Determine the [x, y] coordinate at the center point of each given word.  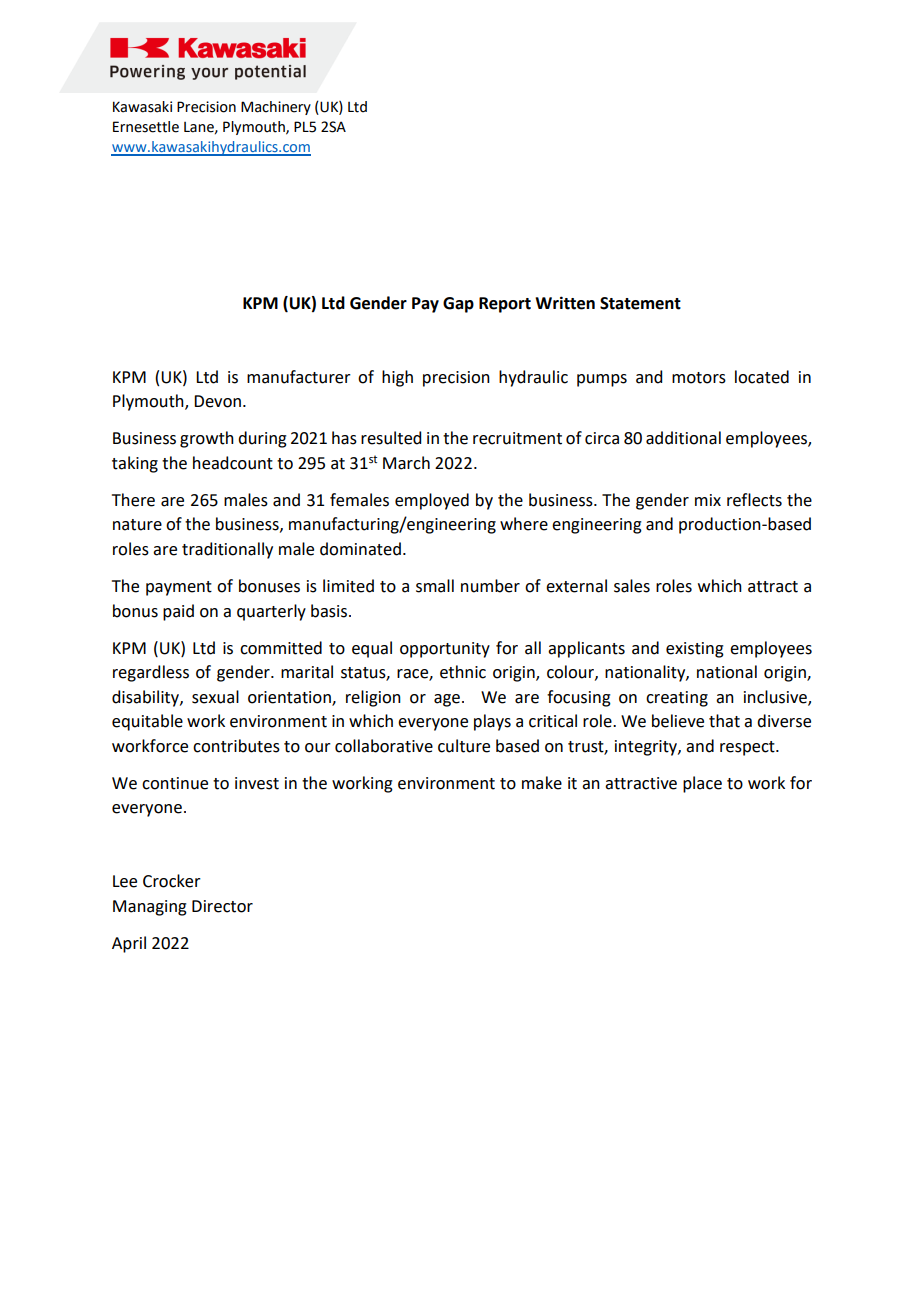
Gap [458, 305]
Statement [640, 303]
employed [432, 501]
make [542, 783]
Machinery [276, 108]
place [702, 784]
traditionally [227, 550]
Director [222, 906]
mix [708, 500]
